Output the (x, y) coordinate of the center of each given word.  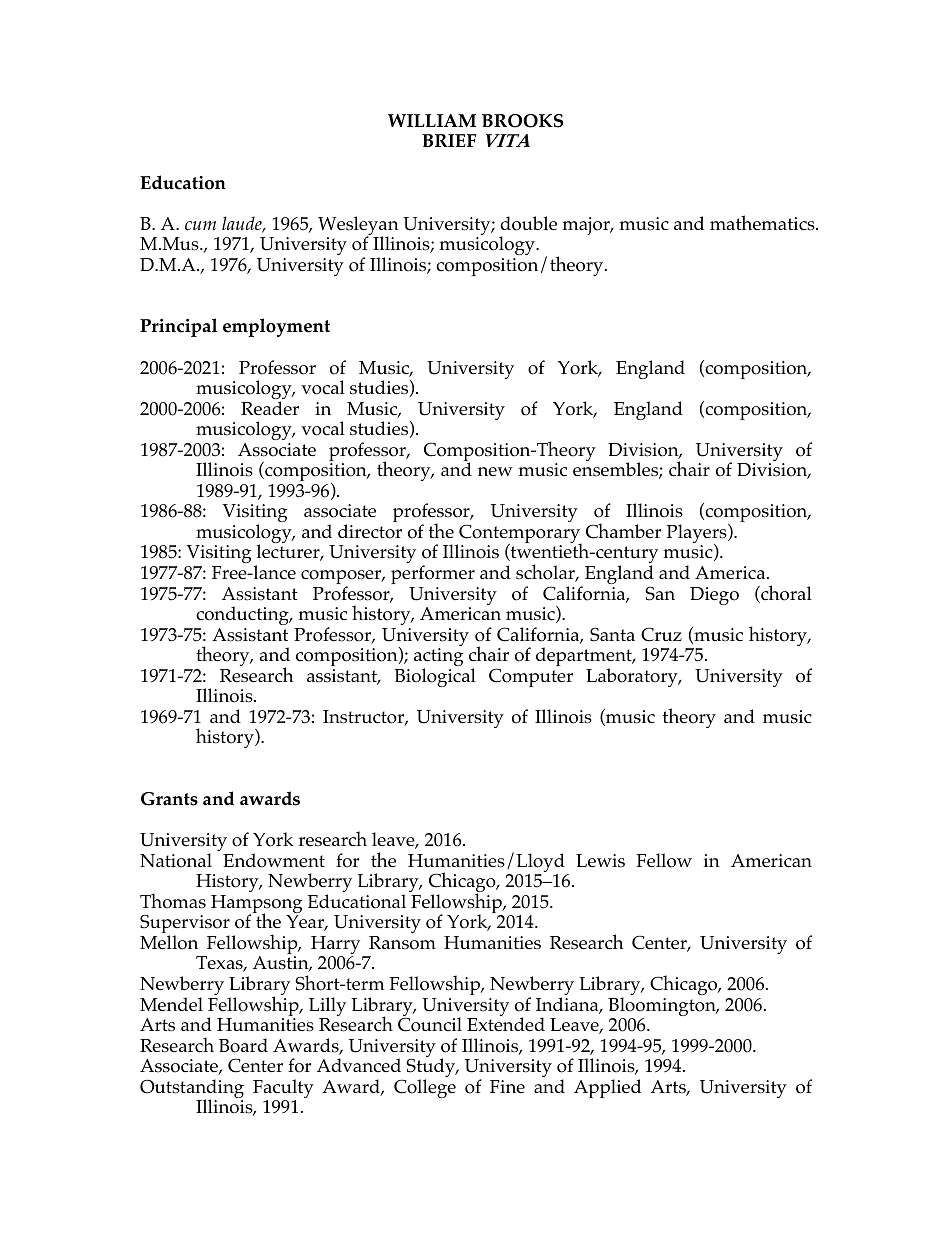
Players (698, 535)
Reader (270, 408)
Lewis (600, 861)
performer (433, 574)
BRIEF (449, 140)
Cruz (661, 634)
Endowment (274, 860)
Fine (507, 1086)
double (528, 223)
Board (243, 1045)
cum (200, 226)
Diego (714, 596)
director (370, 531)
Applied (607, 1088)
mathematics (763, 223)
